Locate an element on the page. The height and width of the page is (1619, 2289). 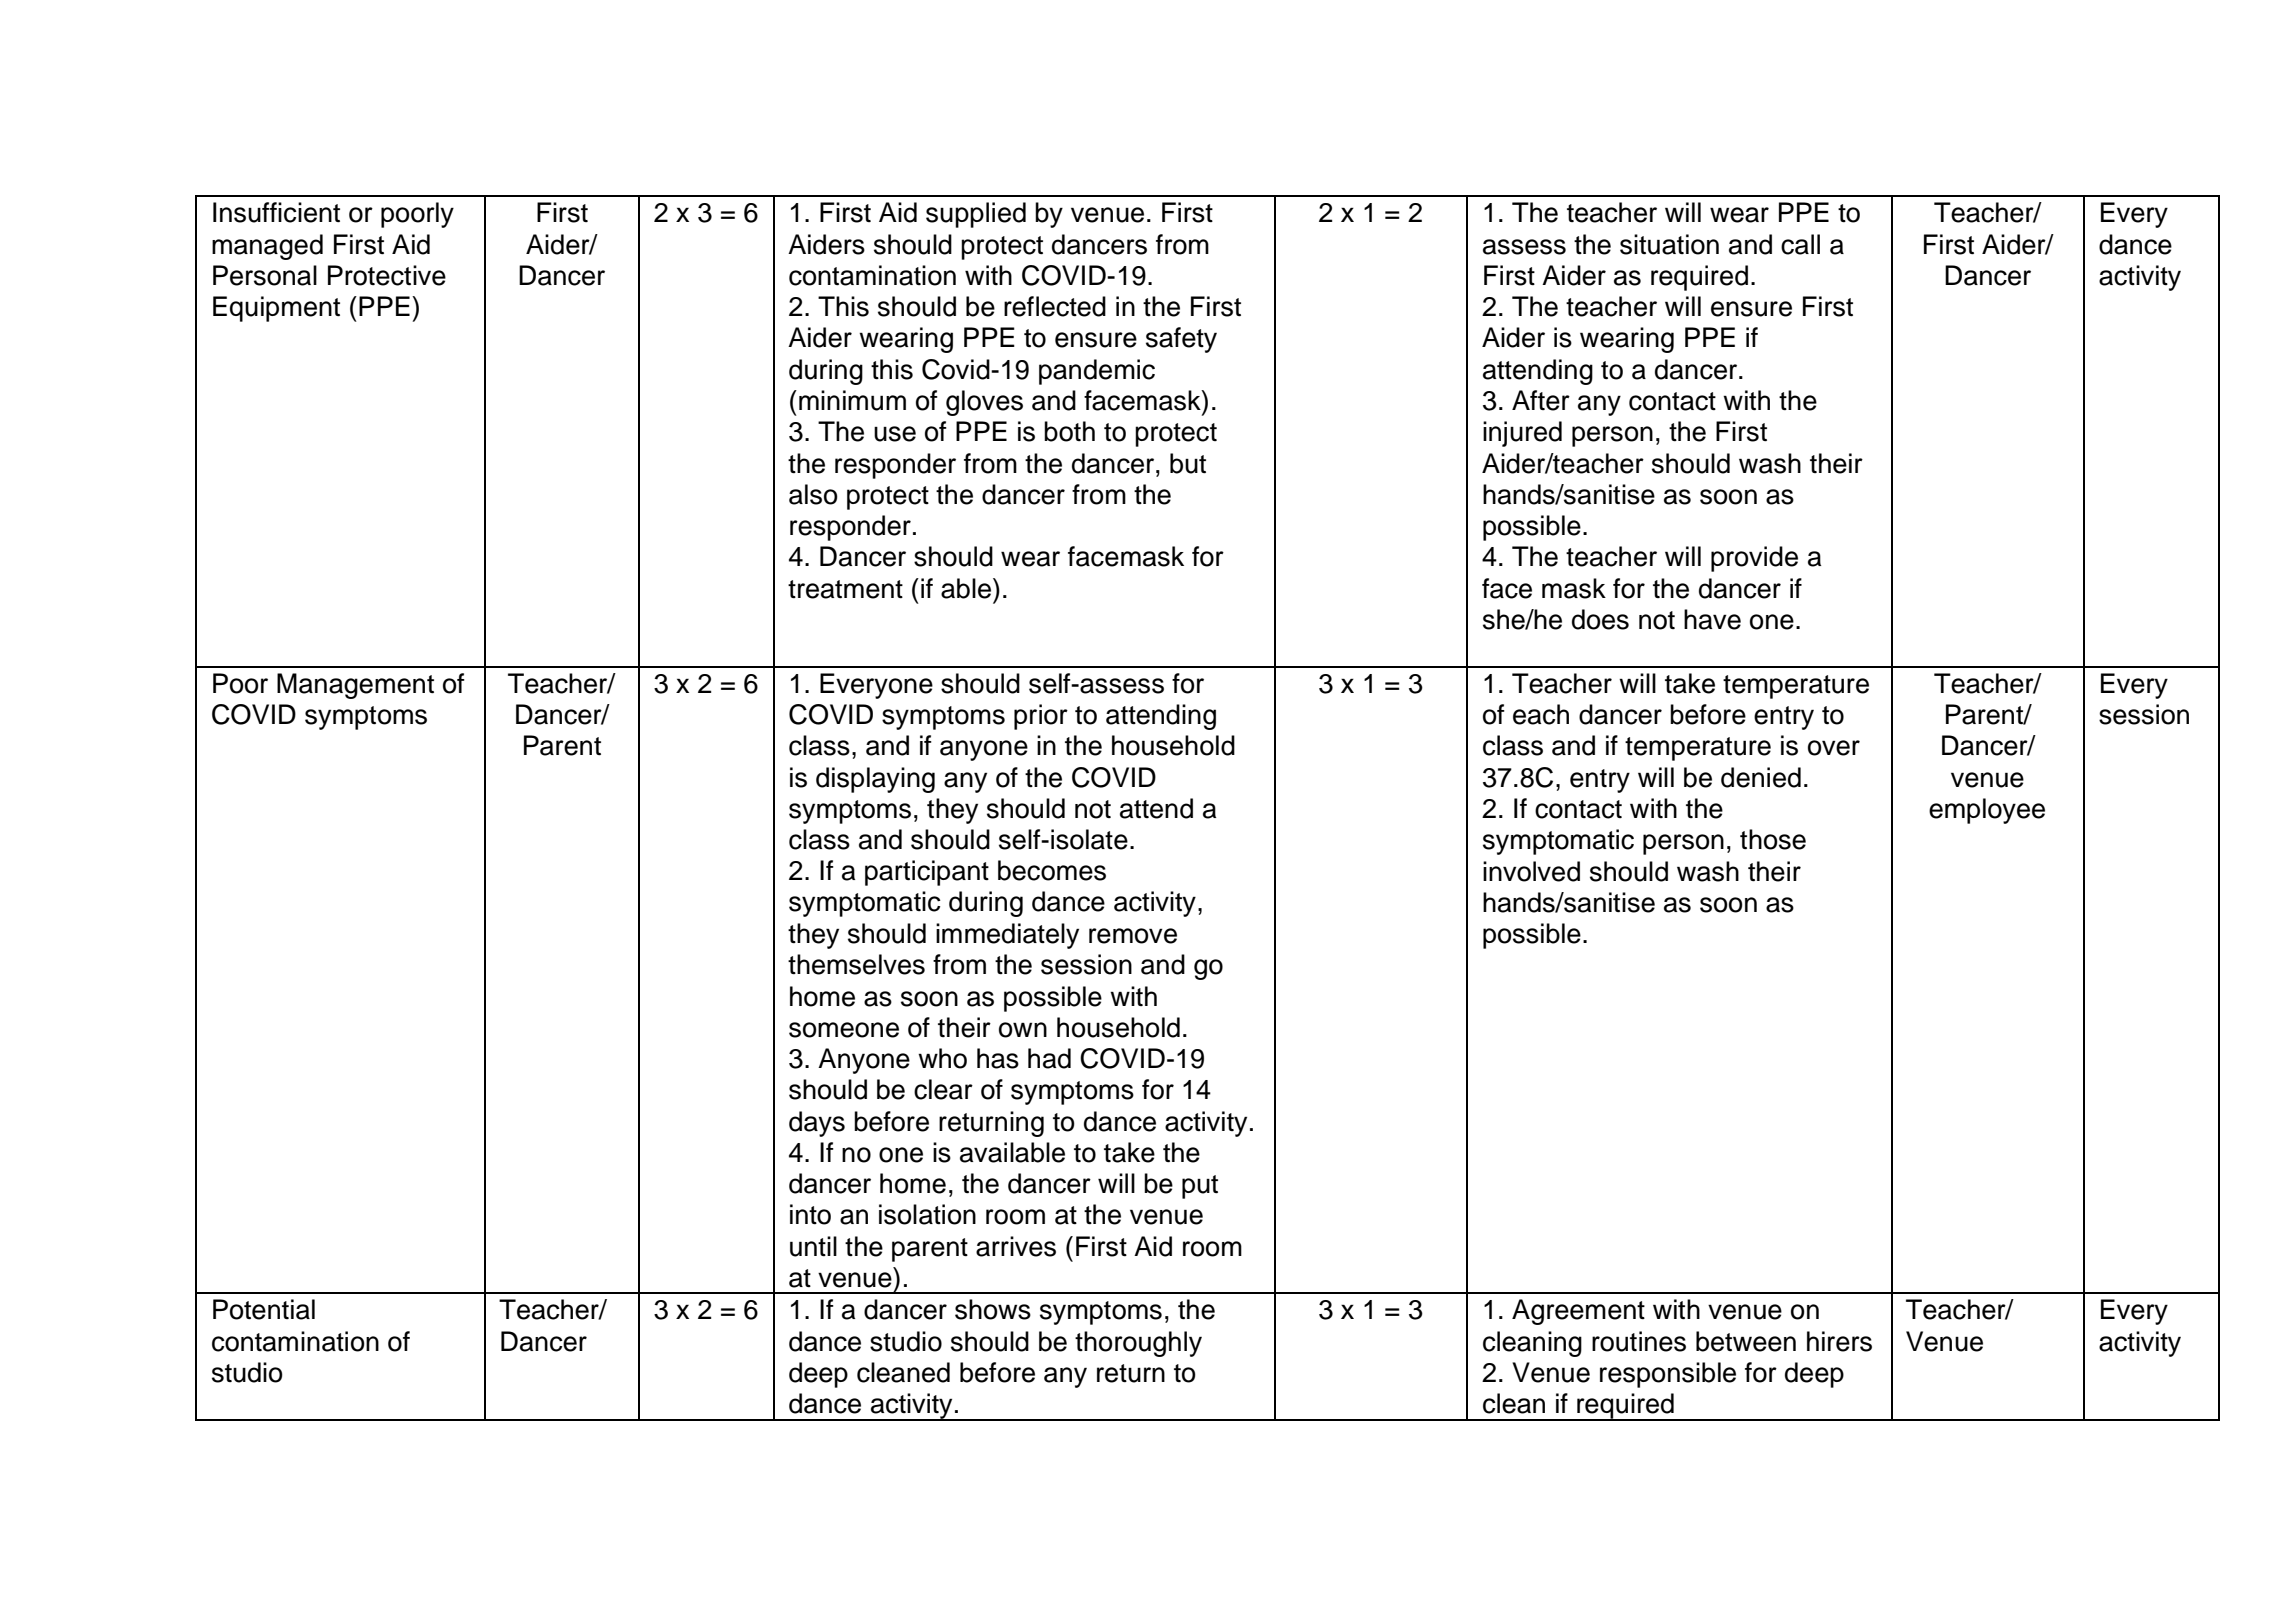
supplied is located at coordinates (976, 215).
